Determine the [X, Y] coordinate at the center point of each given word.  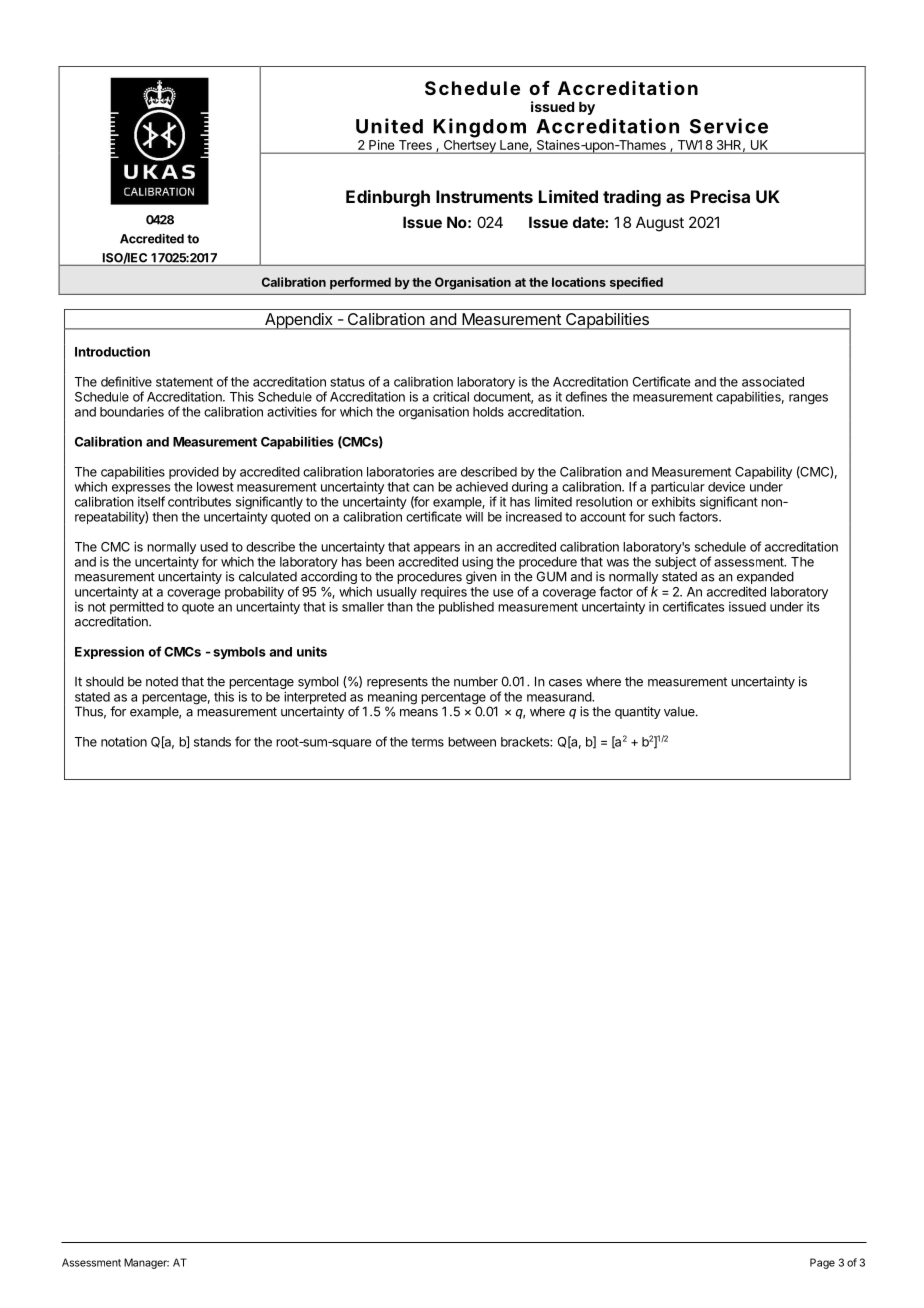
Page [822, 1263]
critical [451, 397]
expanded [765, 577]
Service [729, 126]
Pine [381, 145]
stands [212, 742]
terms [427, 742]
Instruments [484, 196]
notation [124, 742]
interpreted [315, 699]
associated [773, 381]
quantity [638, 712]
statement [184, 382]
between [472, 742]
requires [444, 593]
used [214, 547]
